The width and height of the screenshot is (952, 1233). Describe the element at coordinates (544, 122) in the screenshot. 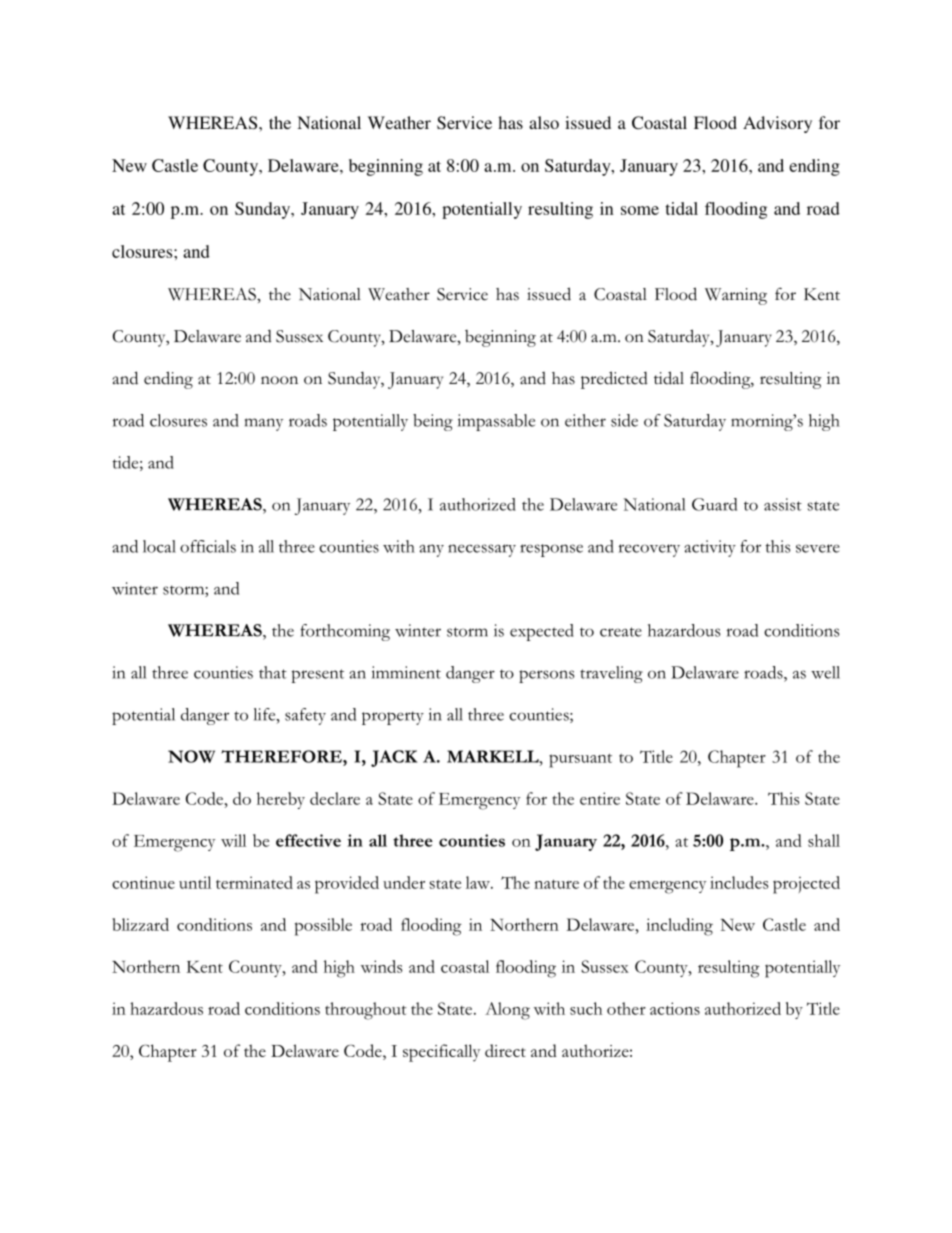

I see `also` at that location.
